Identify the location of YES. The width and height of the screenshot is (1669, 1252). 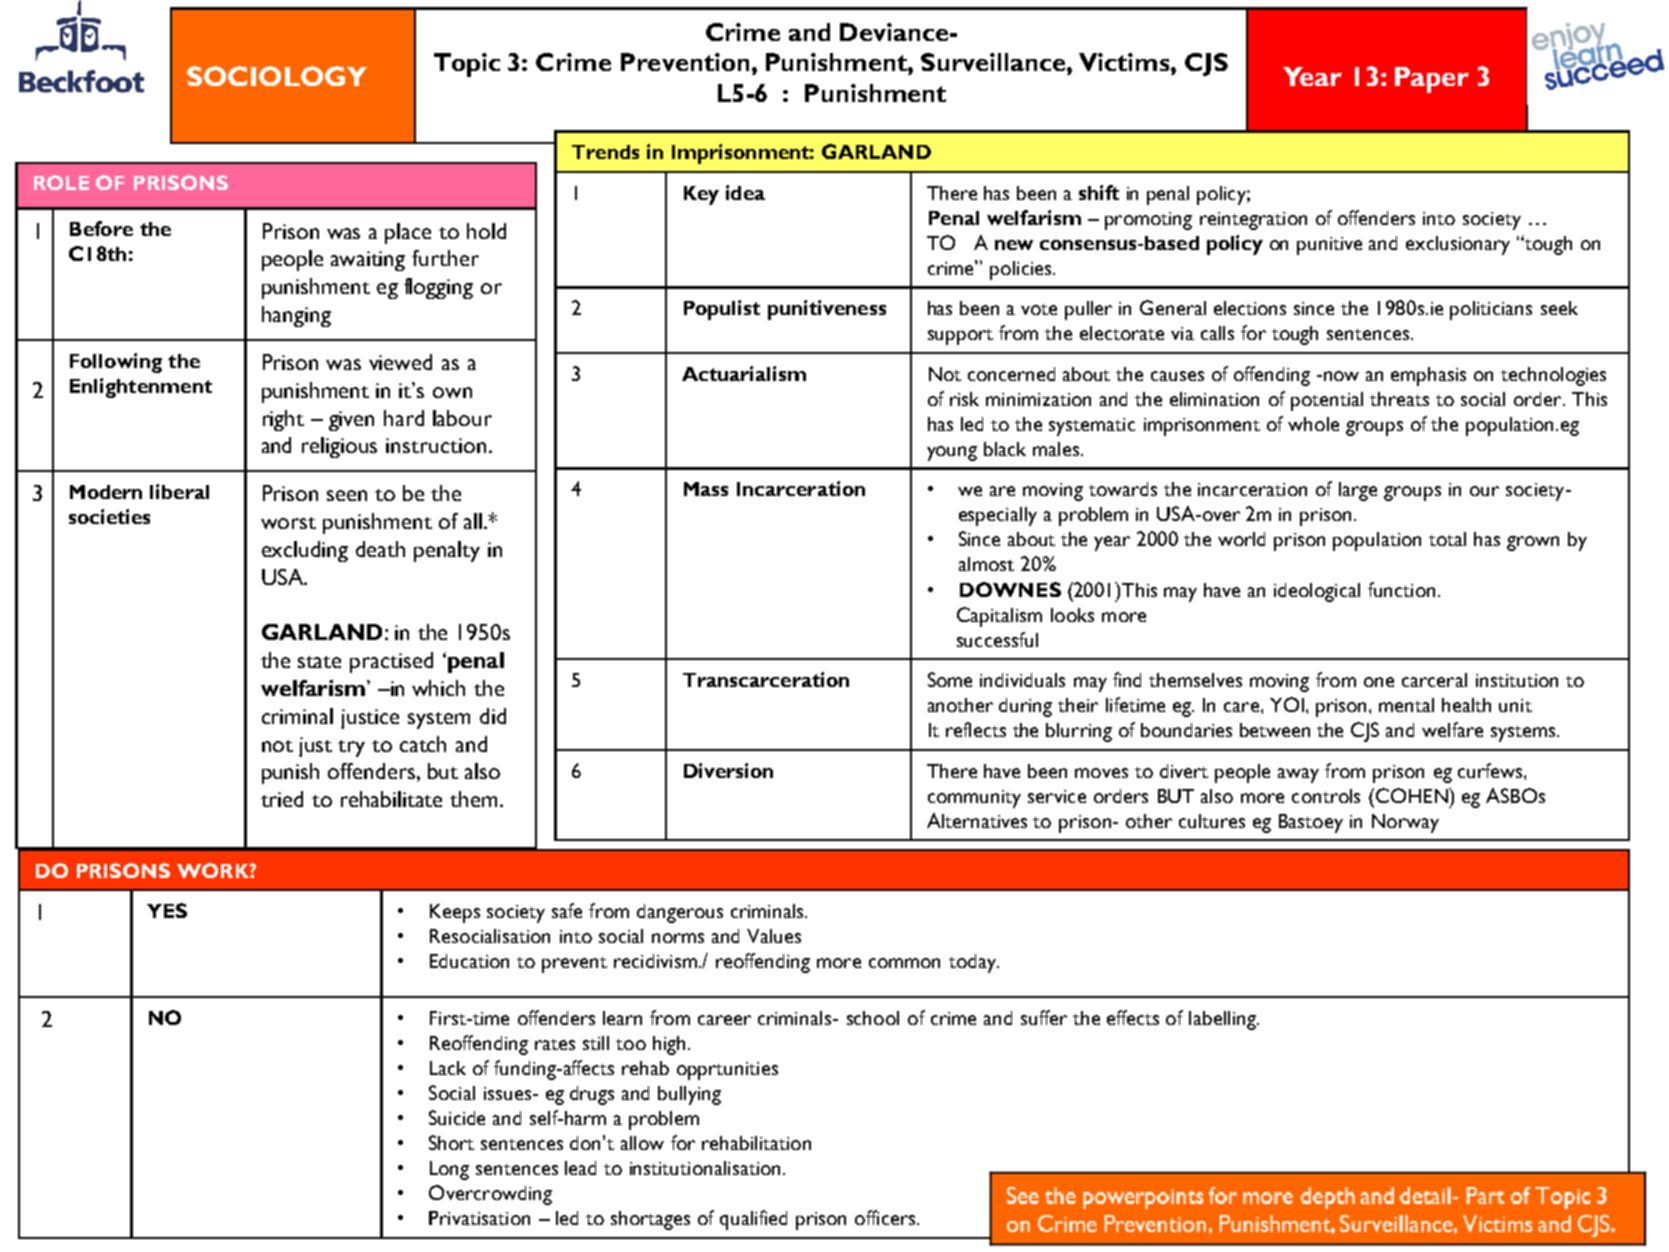
(167, 910).
